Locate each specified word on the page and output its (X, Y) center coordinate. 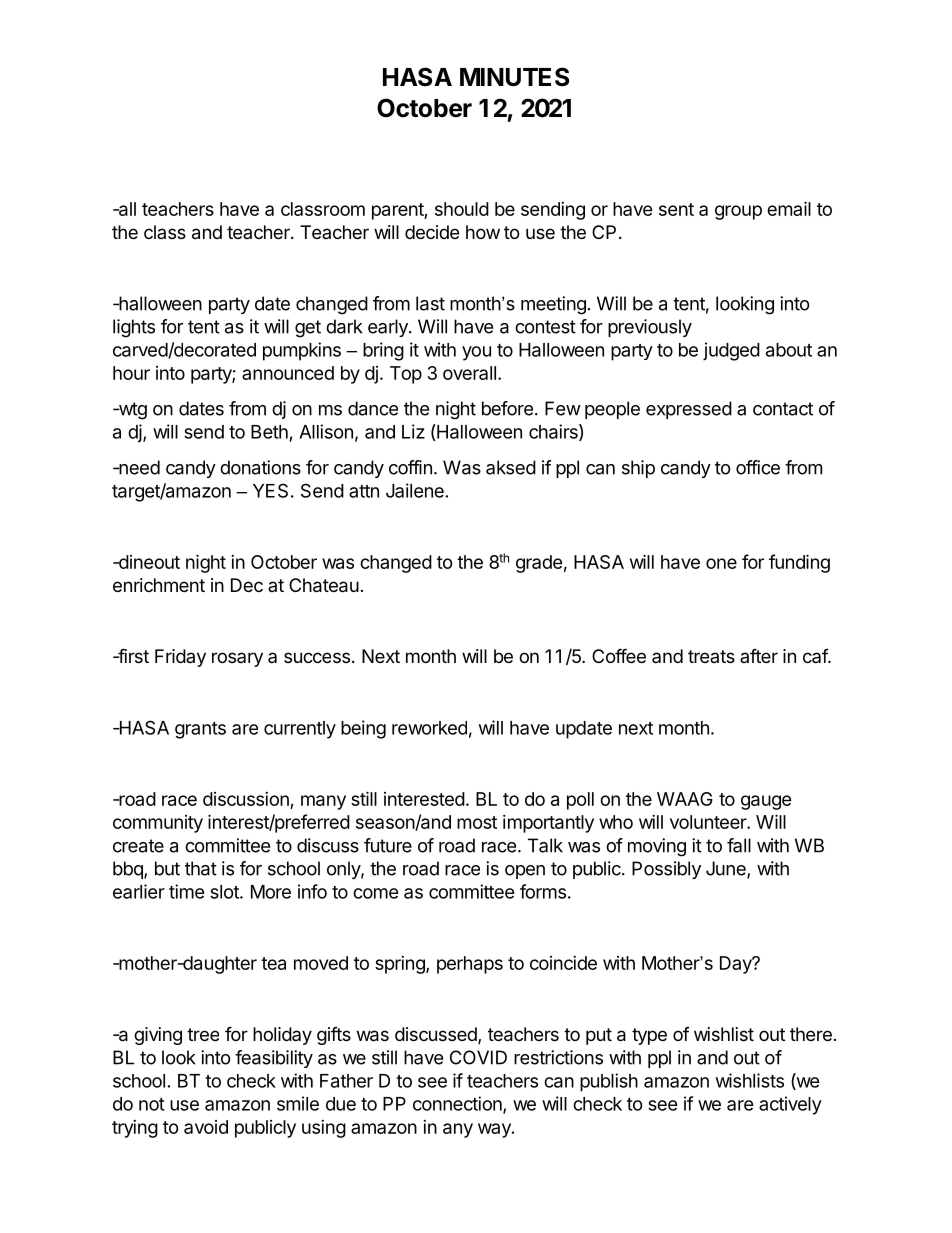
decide (432, 232)
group (738, 212)
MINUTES (514, 77)
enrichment (159, 585)
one (721, 563)
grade (539, 564)
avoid (206, 1127)
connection (458, 1104)
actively (790, 1105)
